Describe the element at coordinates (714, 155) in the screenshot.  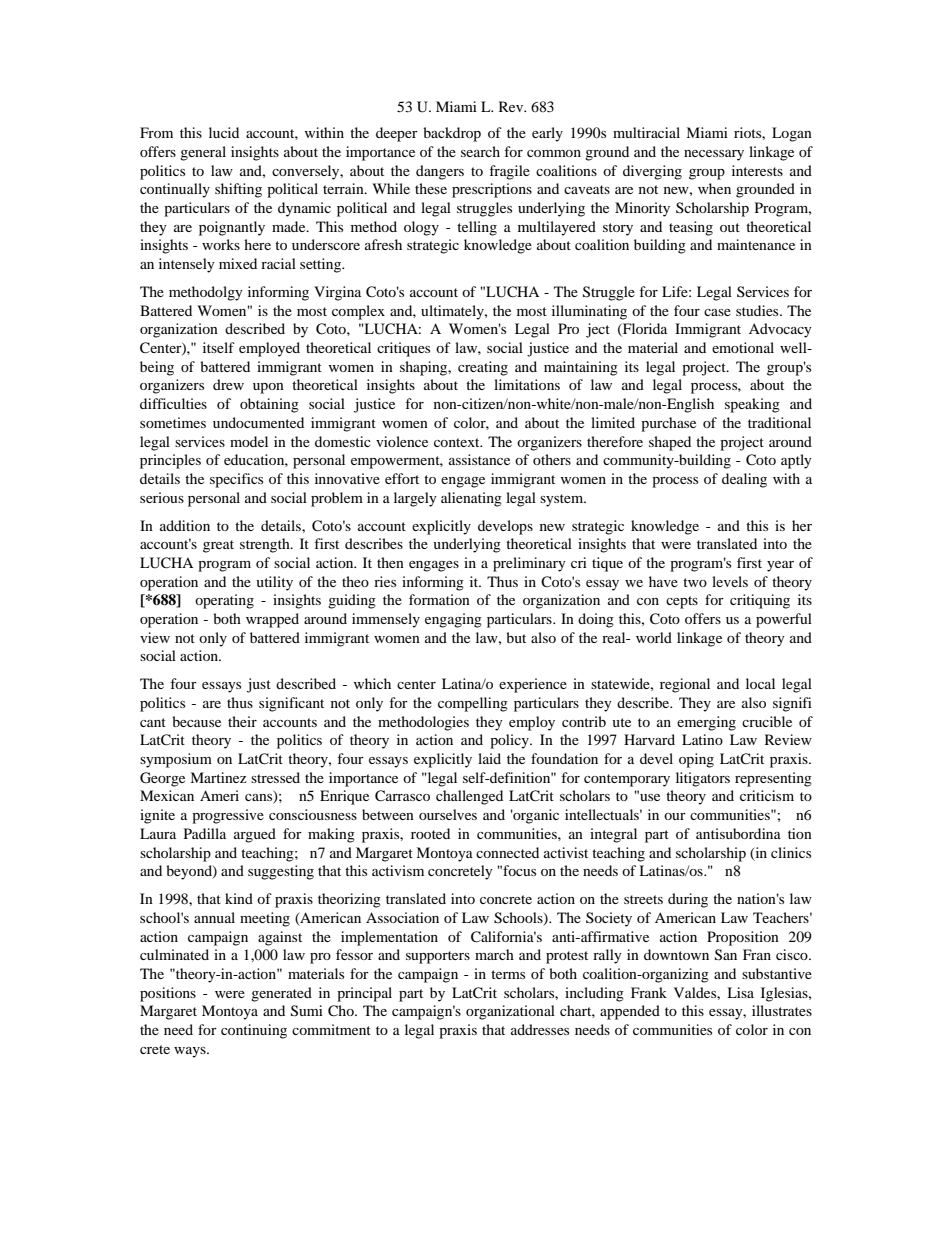
I see `necessary` at that location.
